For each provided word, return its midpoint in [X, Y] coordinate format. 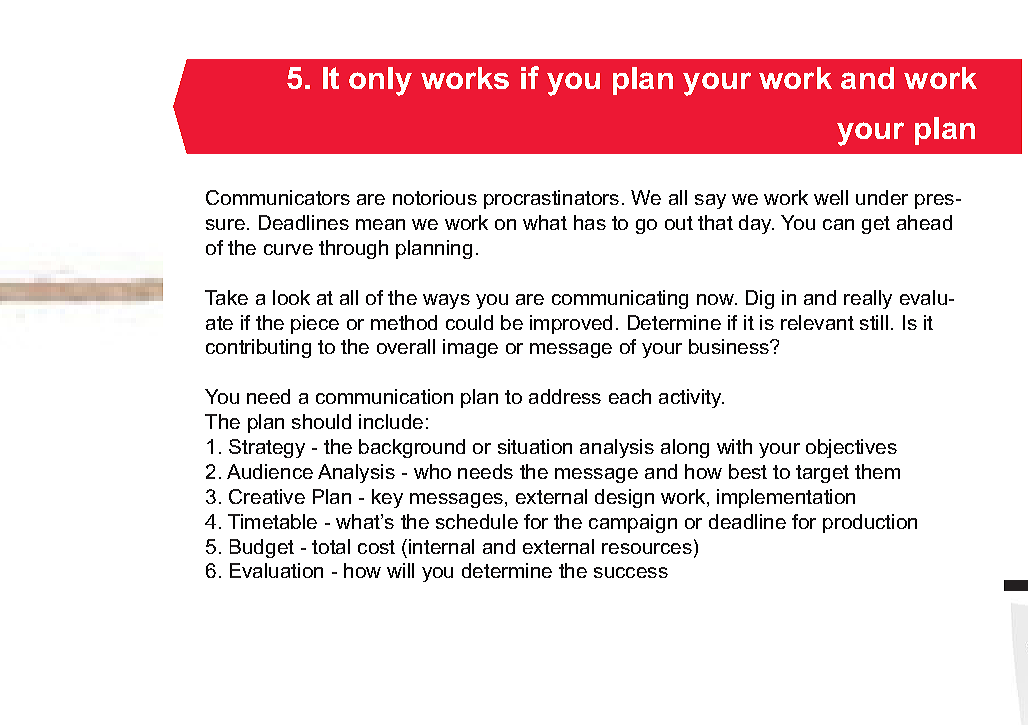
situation [535, 446]
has [590, 222]
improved [571, 324]
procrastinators [551, 199]
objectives [851, 448]
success [631, 572]
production [870, 523]
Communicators [278, 197]
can [838, 224]
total [331, 546]
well [831, 197]
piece [315, 324]
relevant [817, 322]
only [380, 81]
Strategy [267, 448]
